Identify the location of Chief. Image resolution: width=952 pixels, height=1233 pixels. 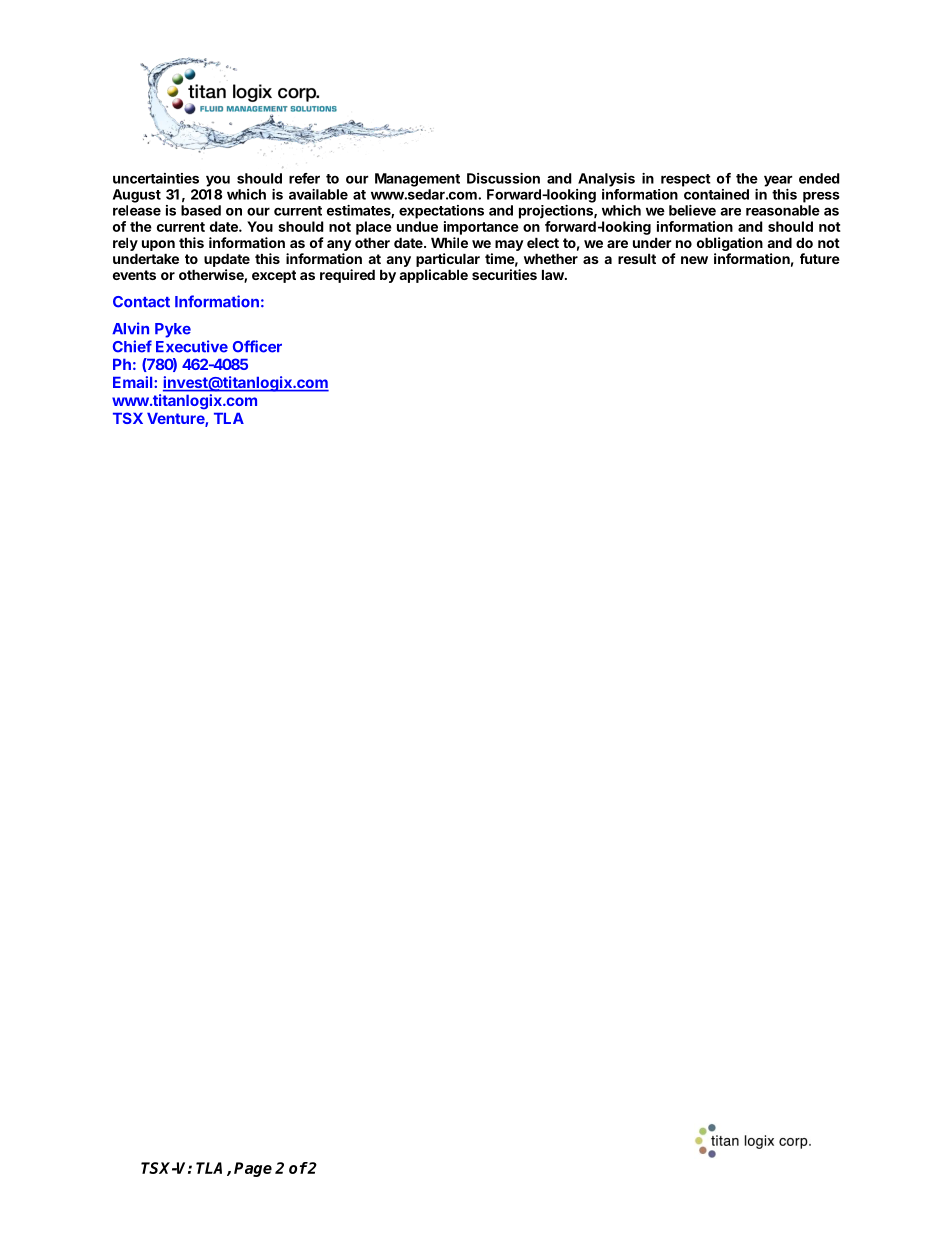
(132, 346).
